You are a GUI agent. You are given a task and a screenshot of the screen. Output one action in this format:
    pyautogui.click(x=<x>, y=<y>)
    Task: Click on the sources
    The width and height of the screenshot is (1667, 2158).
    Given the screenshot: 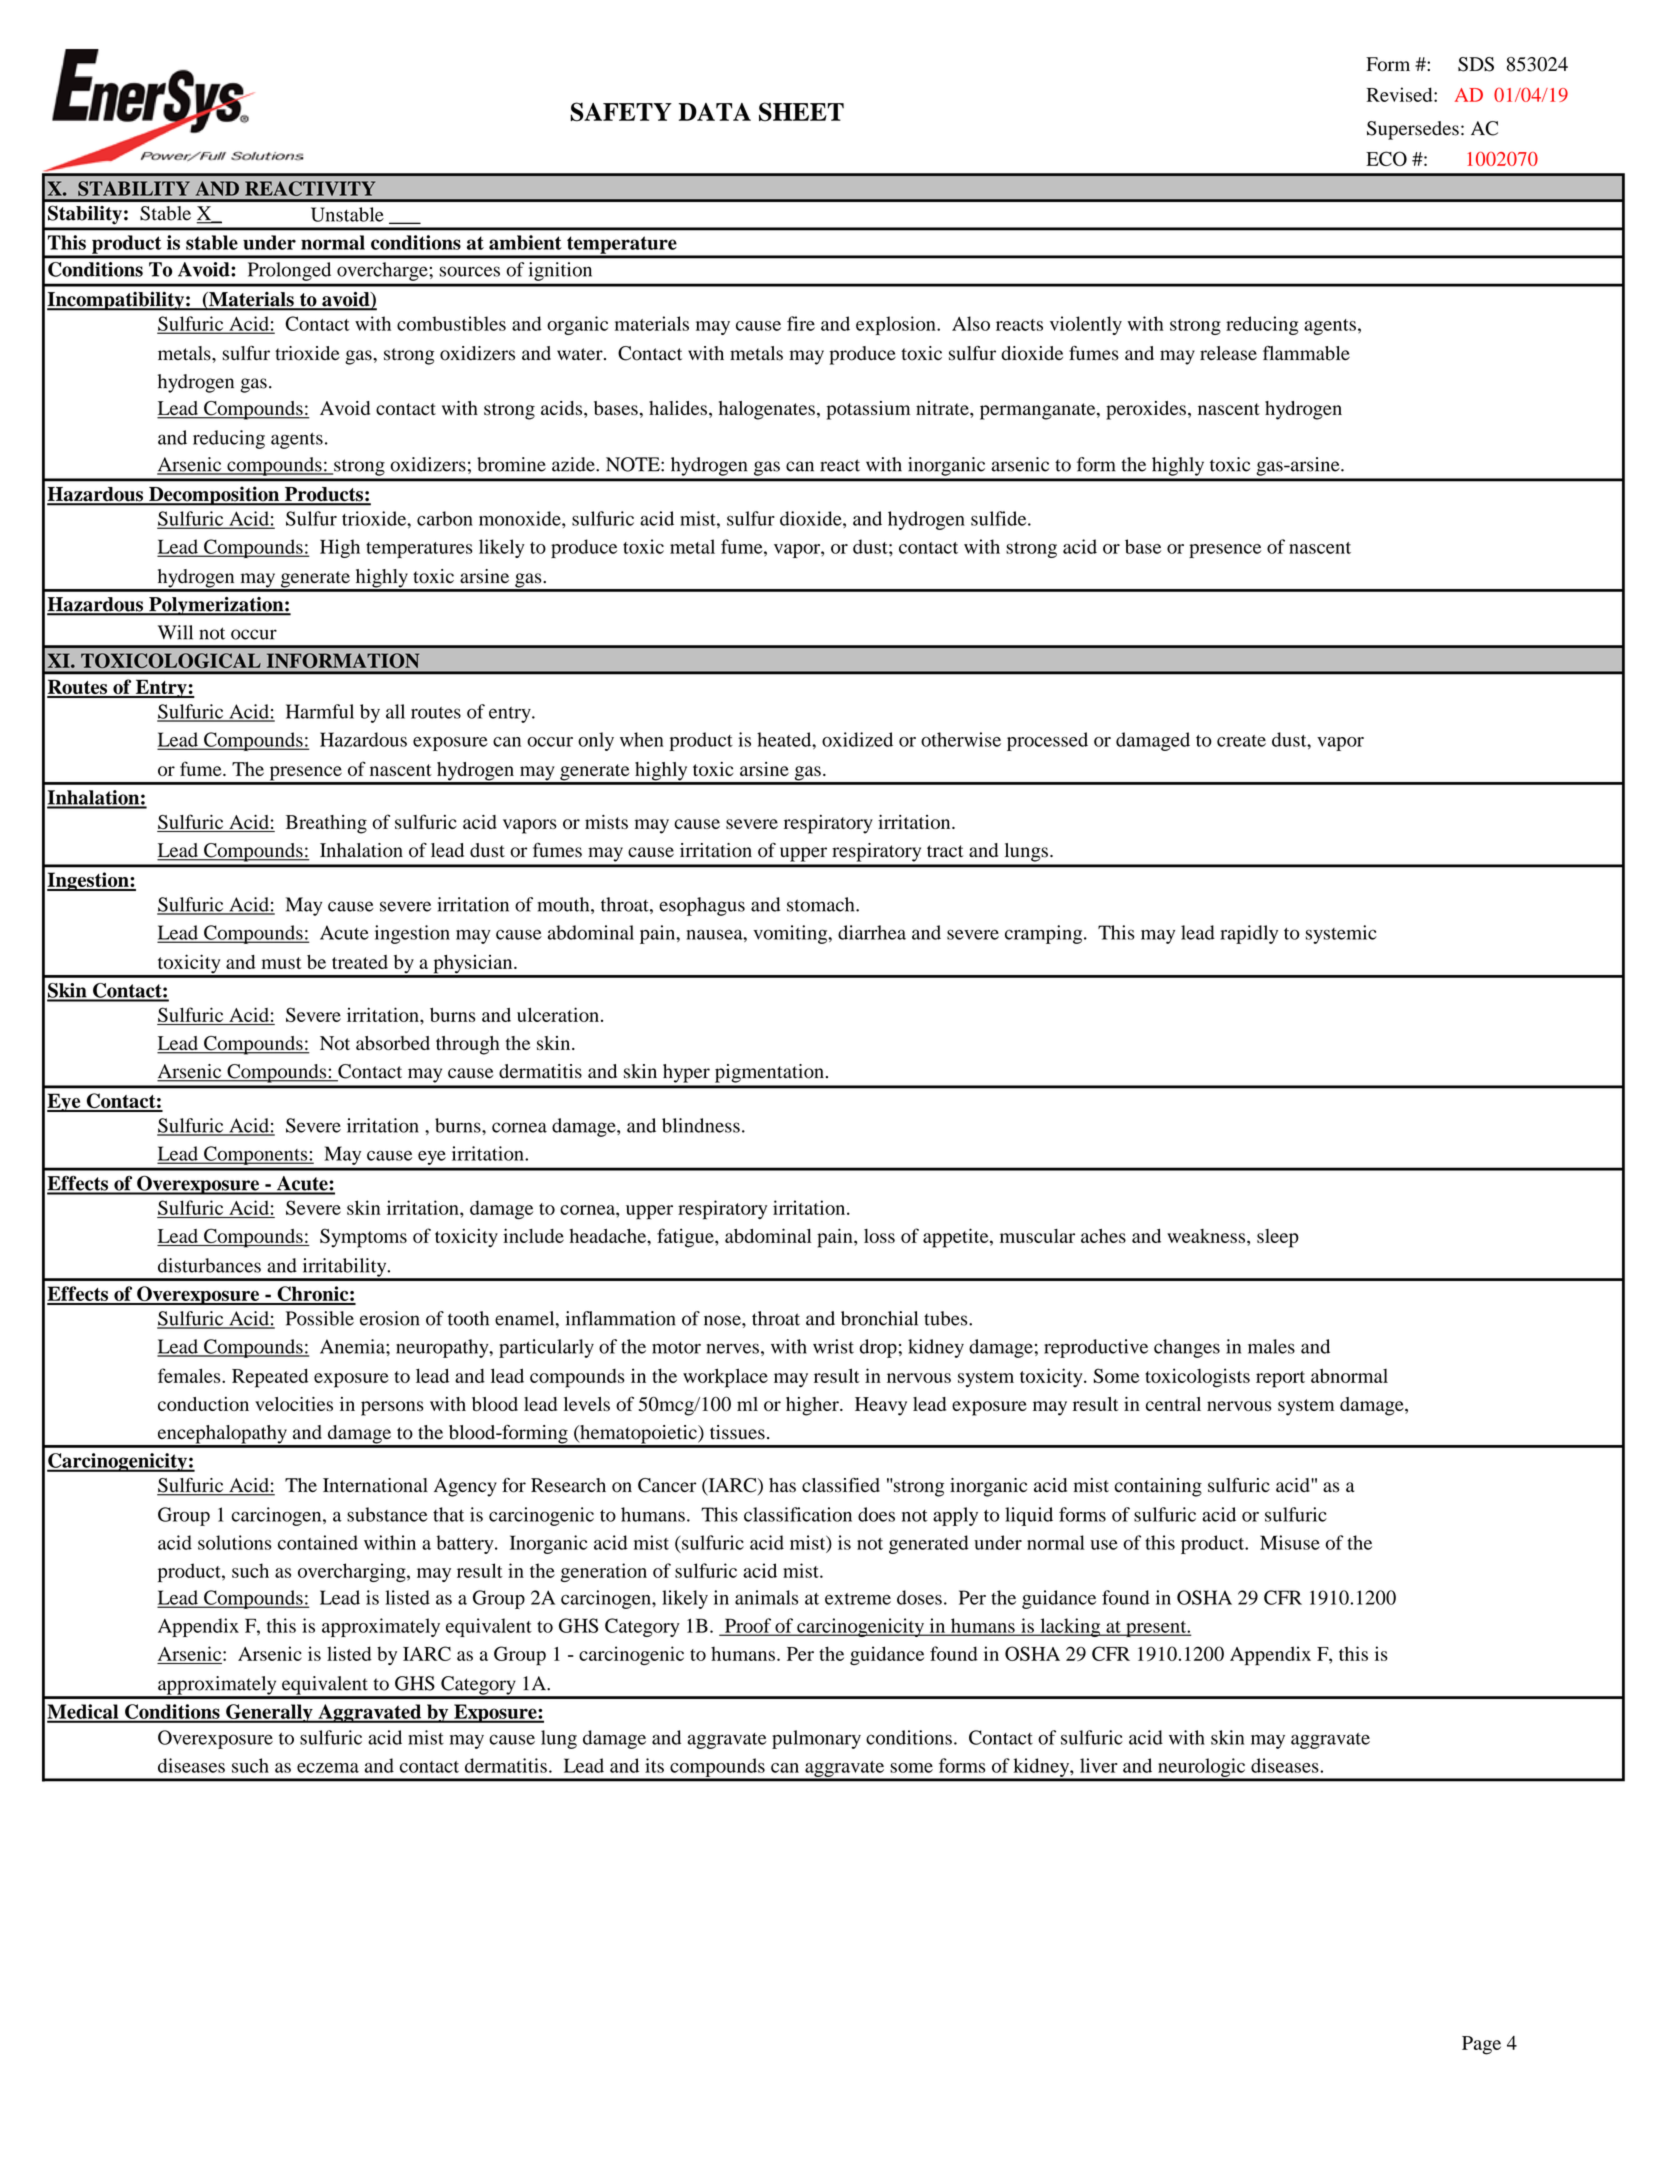 What is the action you would take?
    pyautogui.click(x=469, y=271)
